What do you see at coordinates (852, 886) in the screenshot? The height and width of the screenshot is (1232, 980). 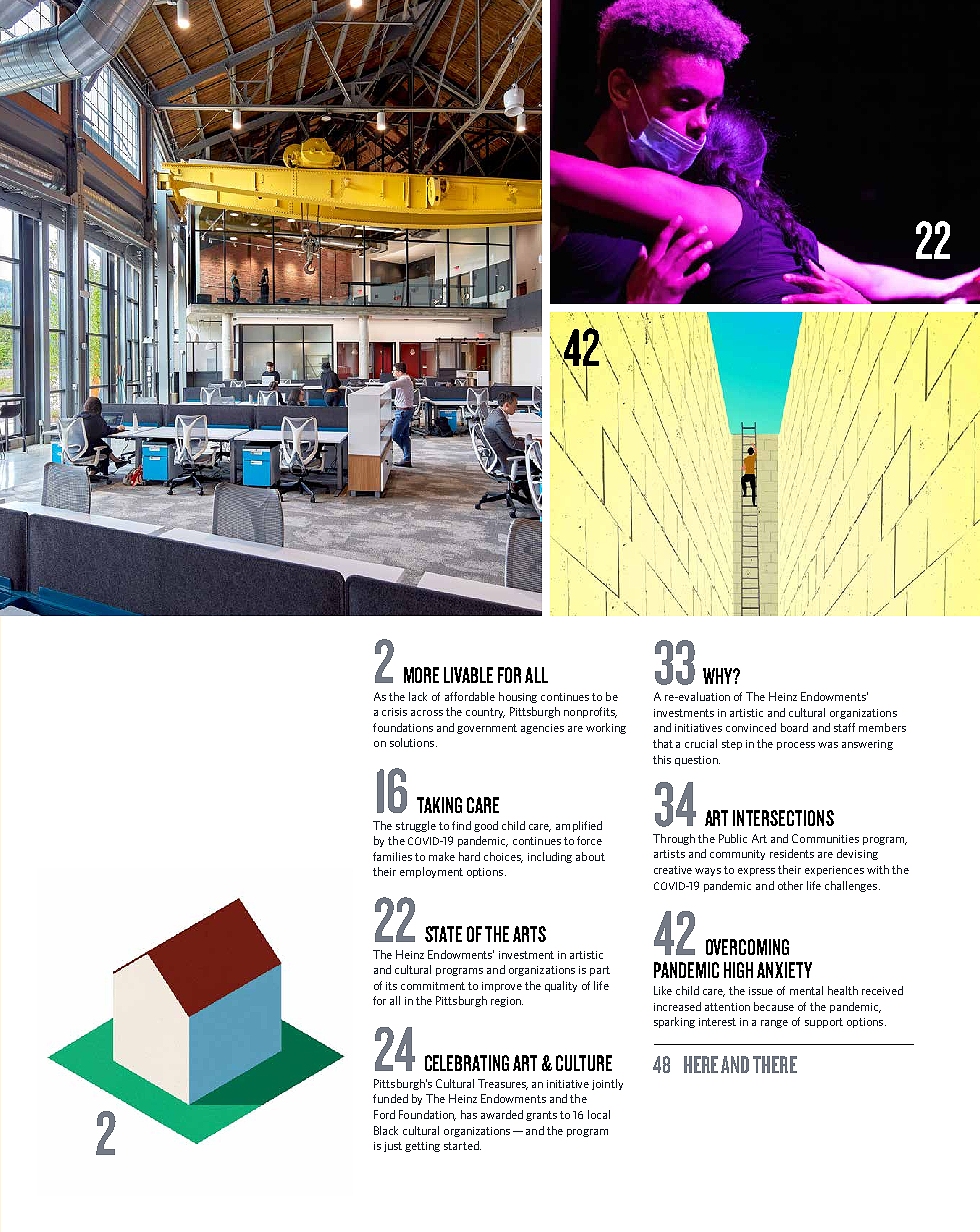 I see `challenges` at bounding box center [852, 886].
